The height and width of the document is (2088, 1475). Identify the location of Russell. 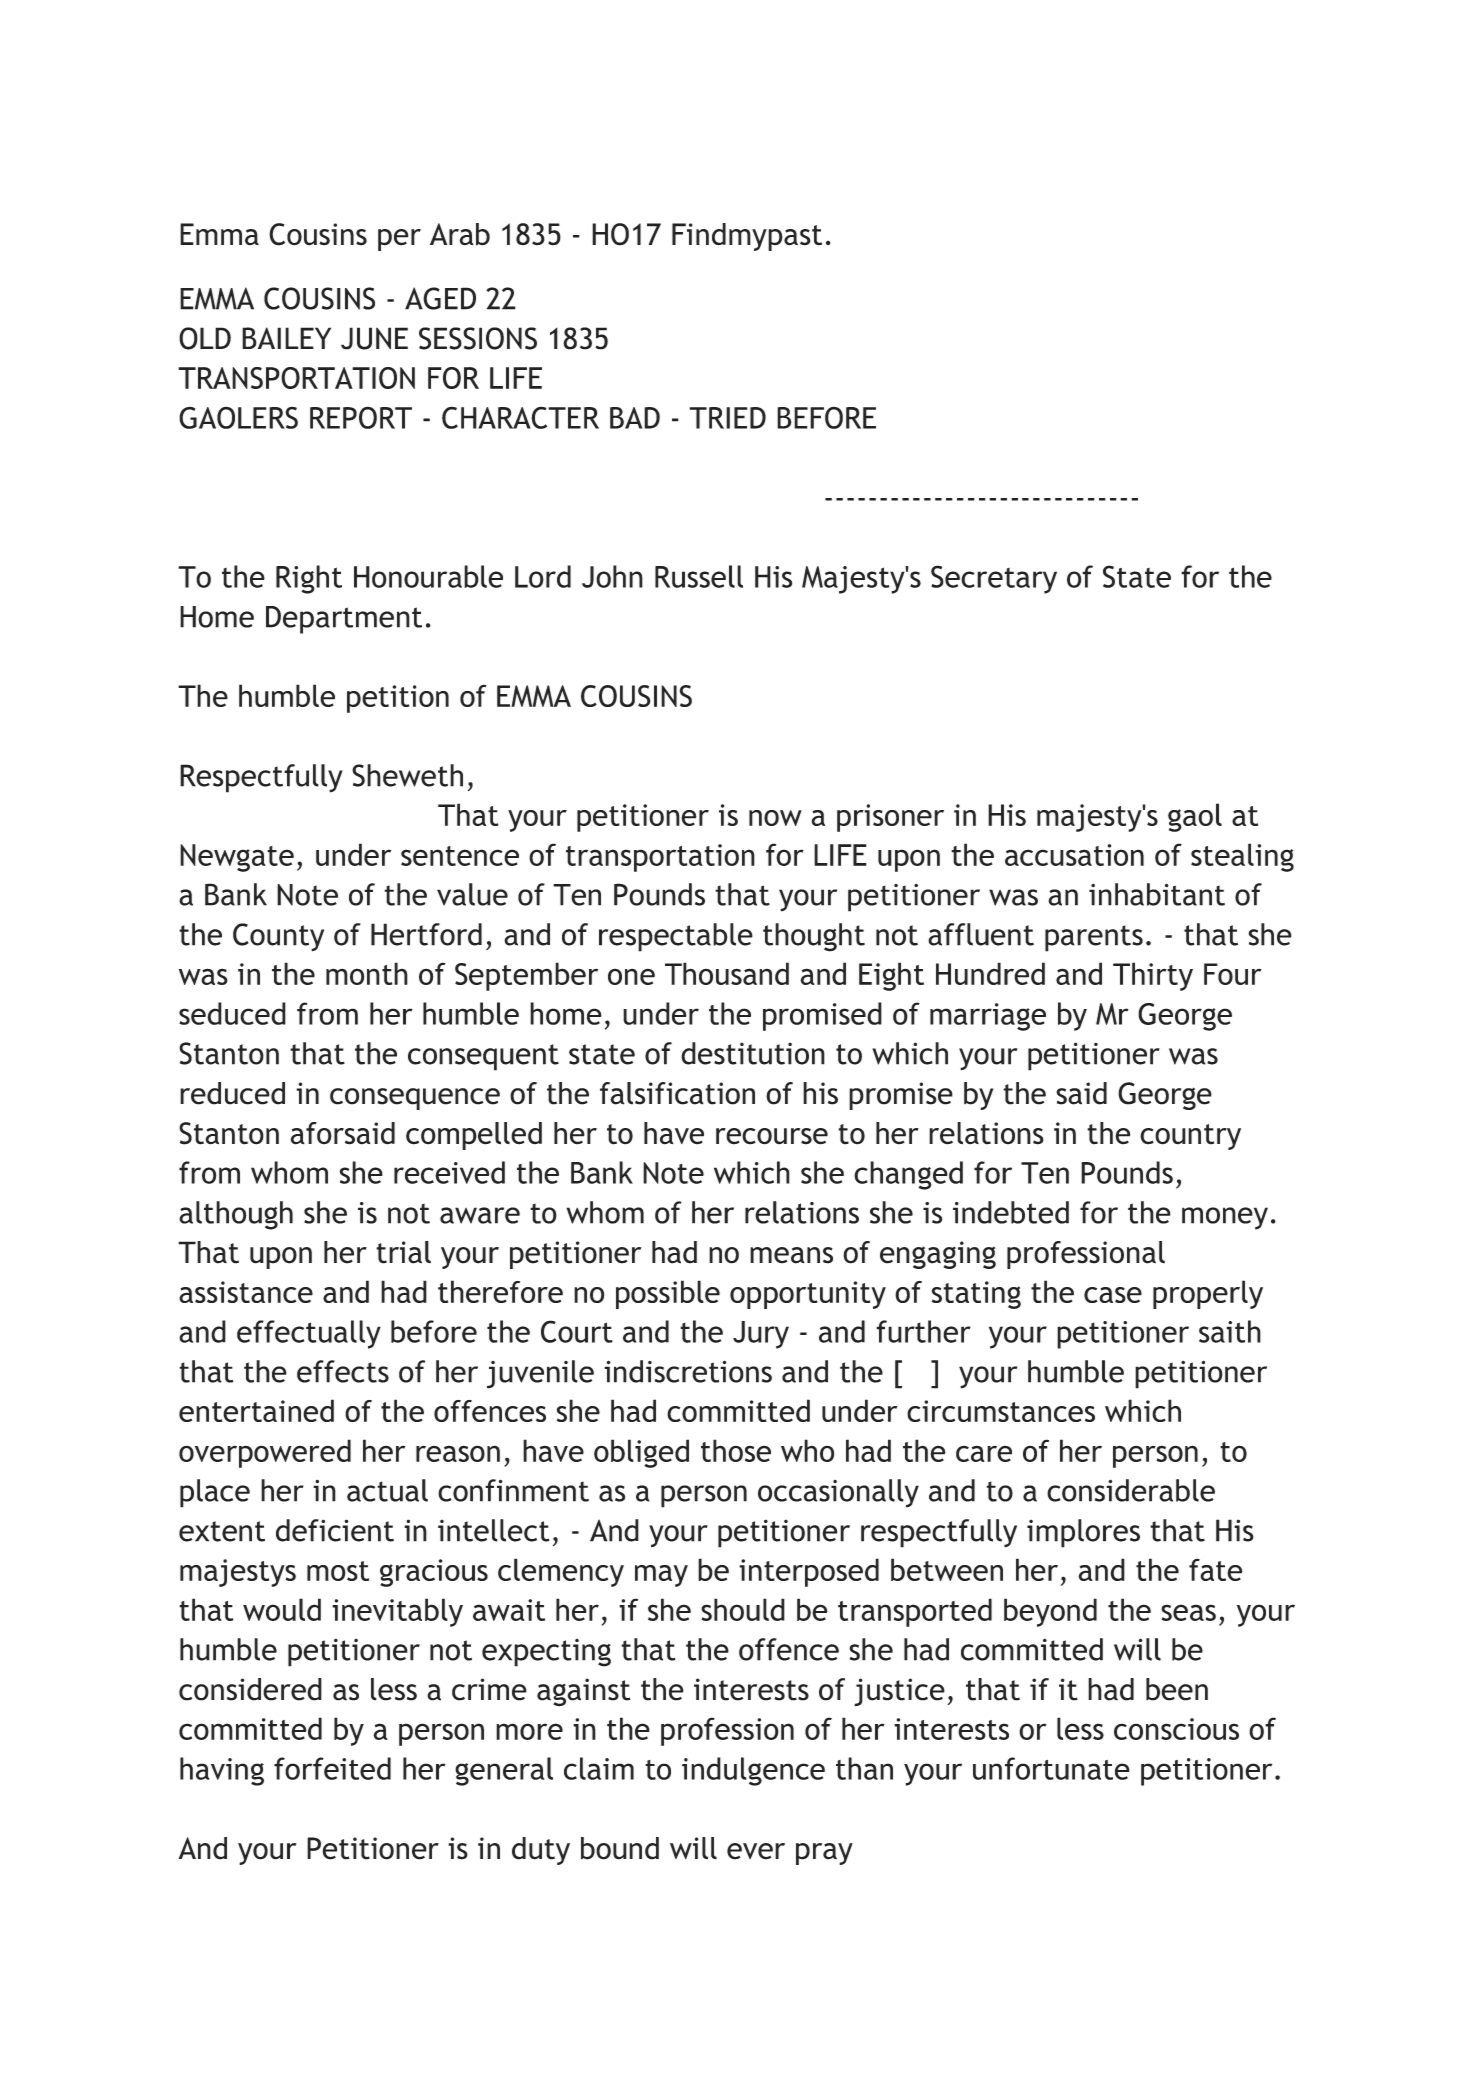
(699, 576).
